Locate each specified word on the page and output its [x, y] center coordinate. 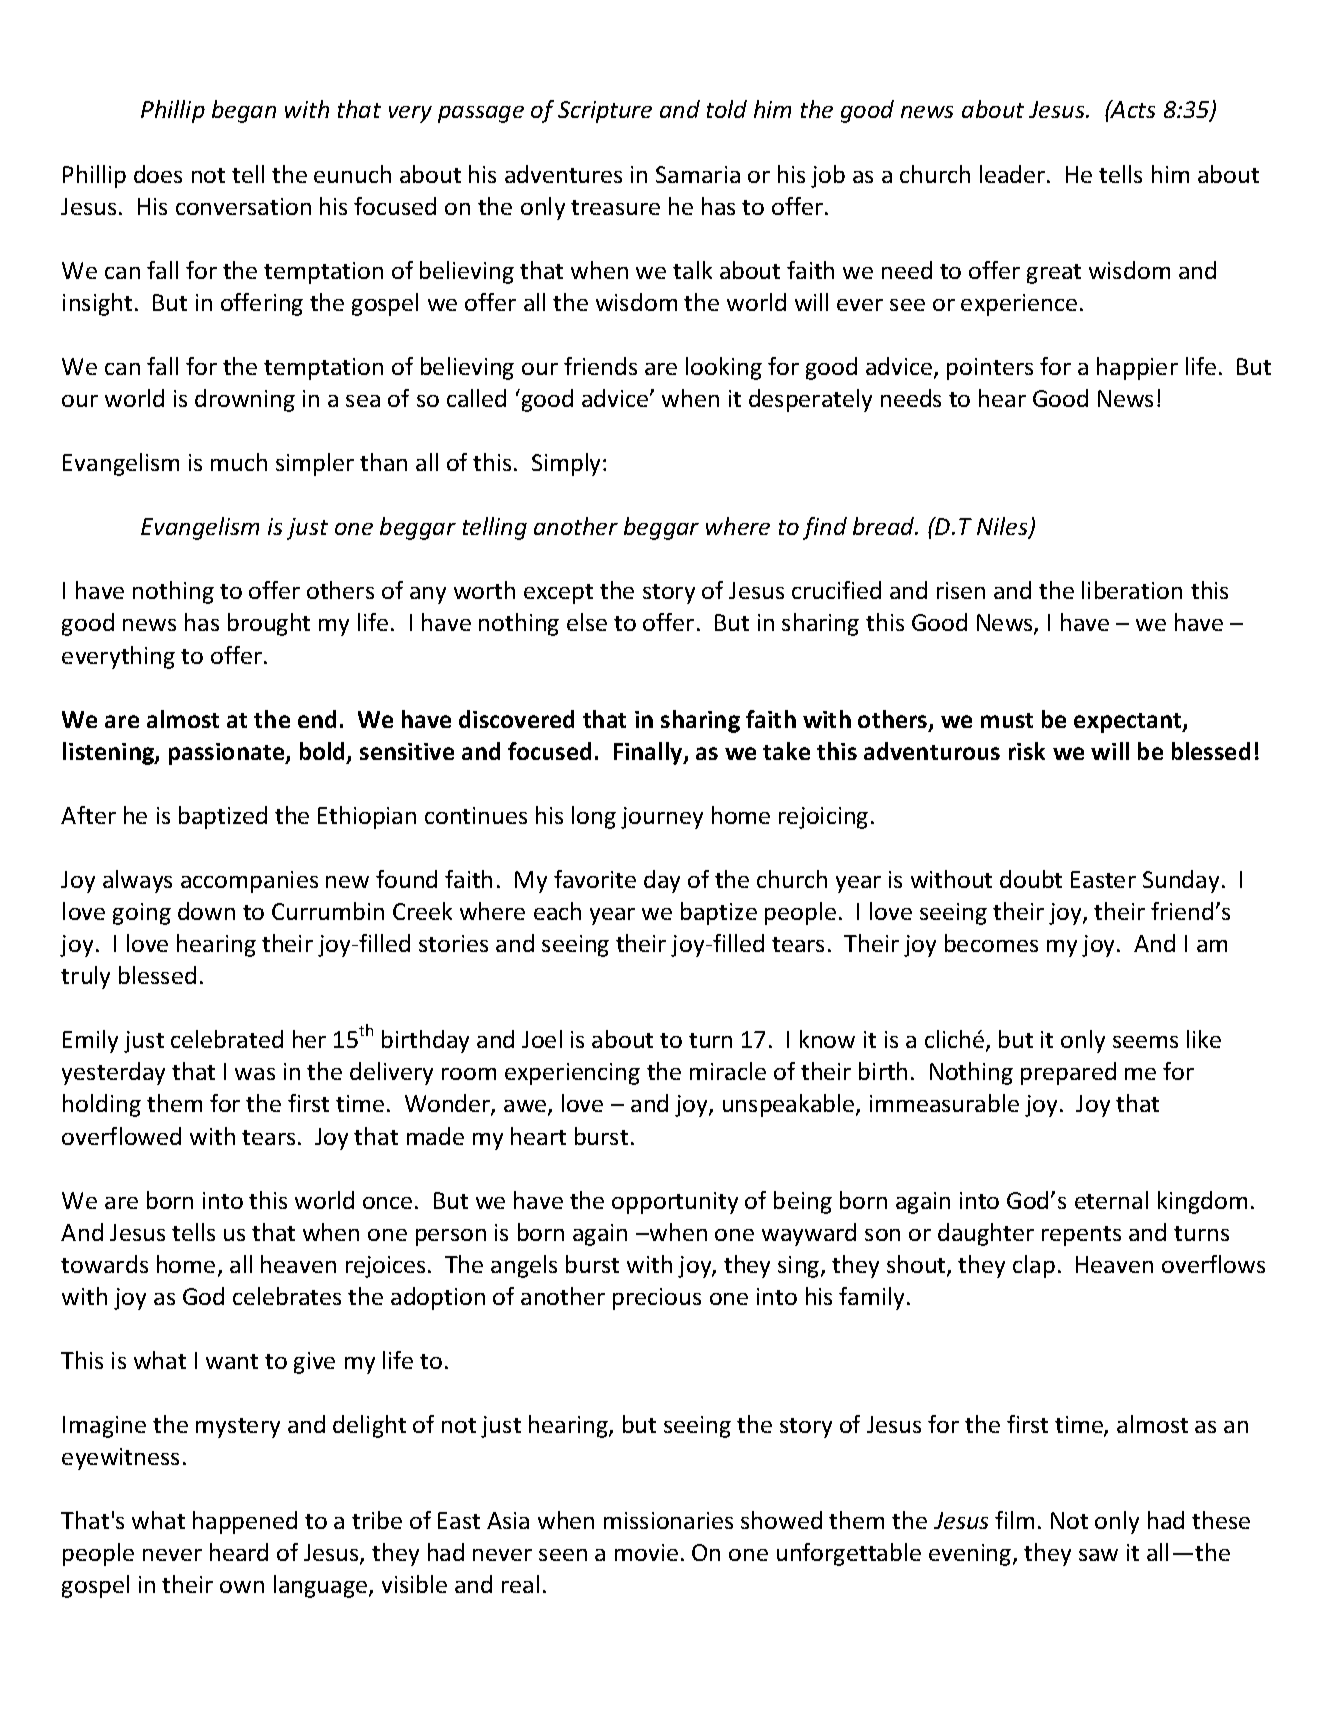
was [255, 1074]
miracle [728, 1071]
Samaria [698, 174]
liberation [1132, 590]
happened [245, 1522]
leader [1014, 174]
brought [269, 624]
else [587, 622]
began [244, 111]
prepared [1068, 1073]
